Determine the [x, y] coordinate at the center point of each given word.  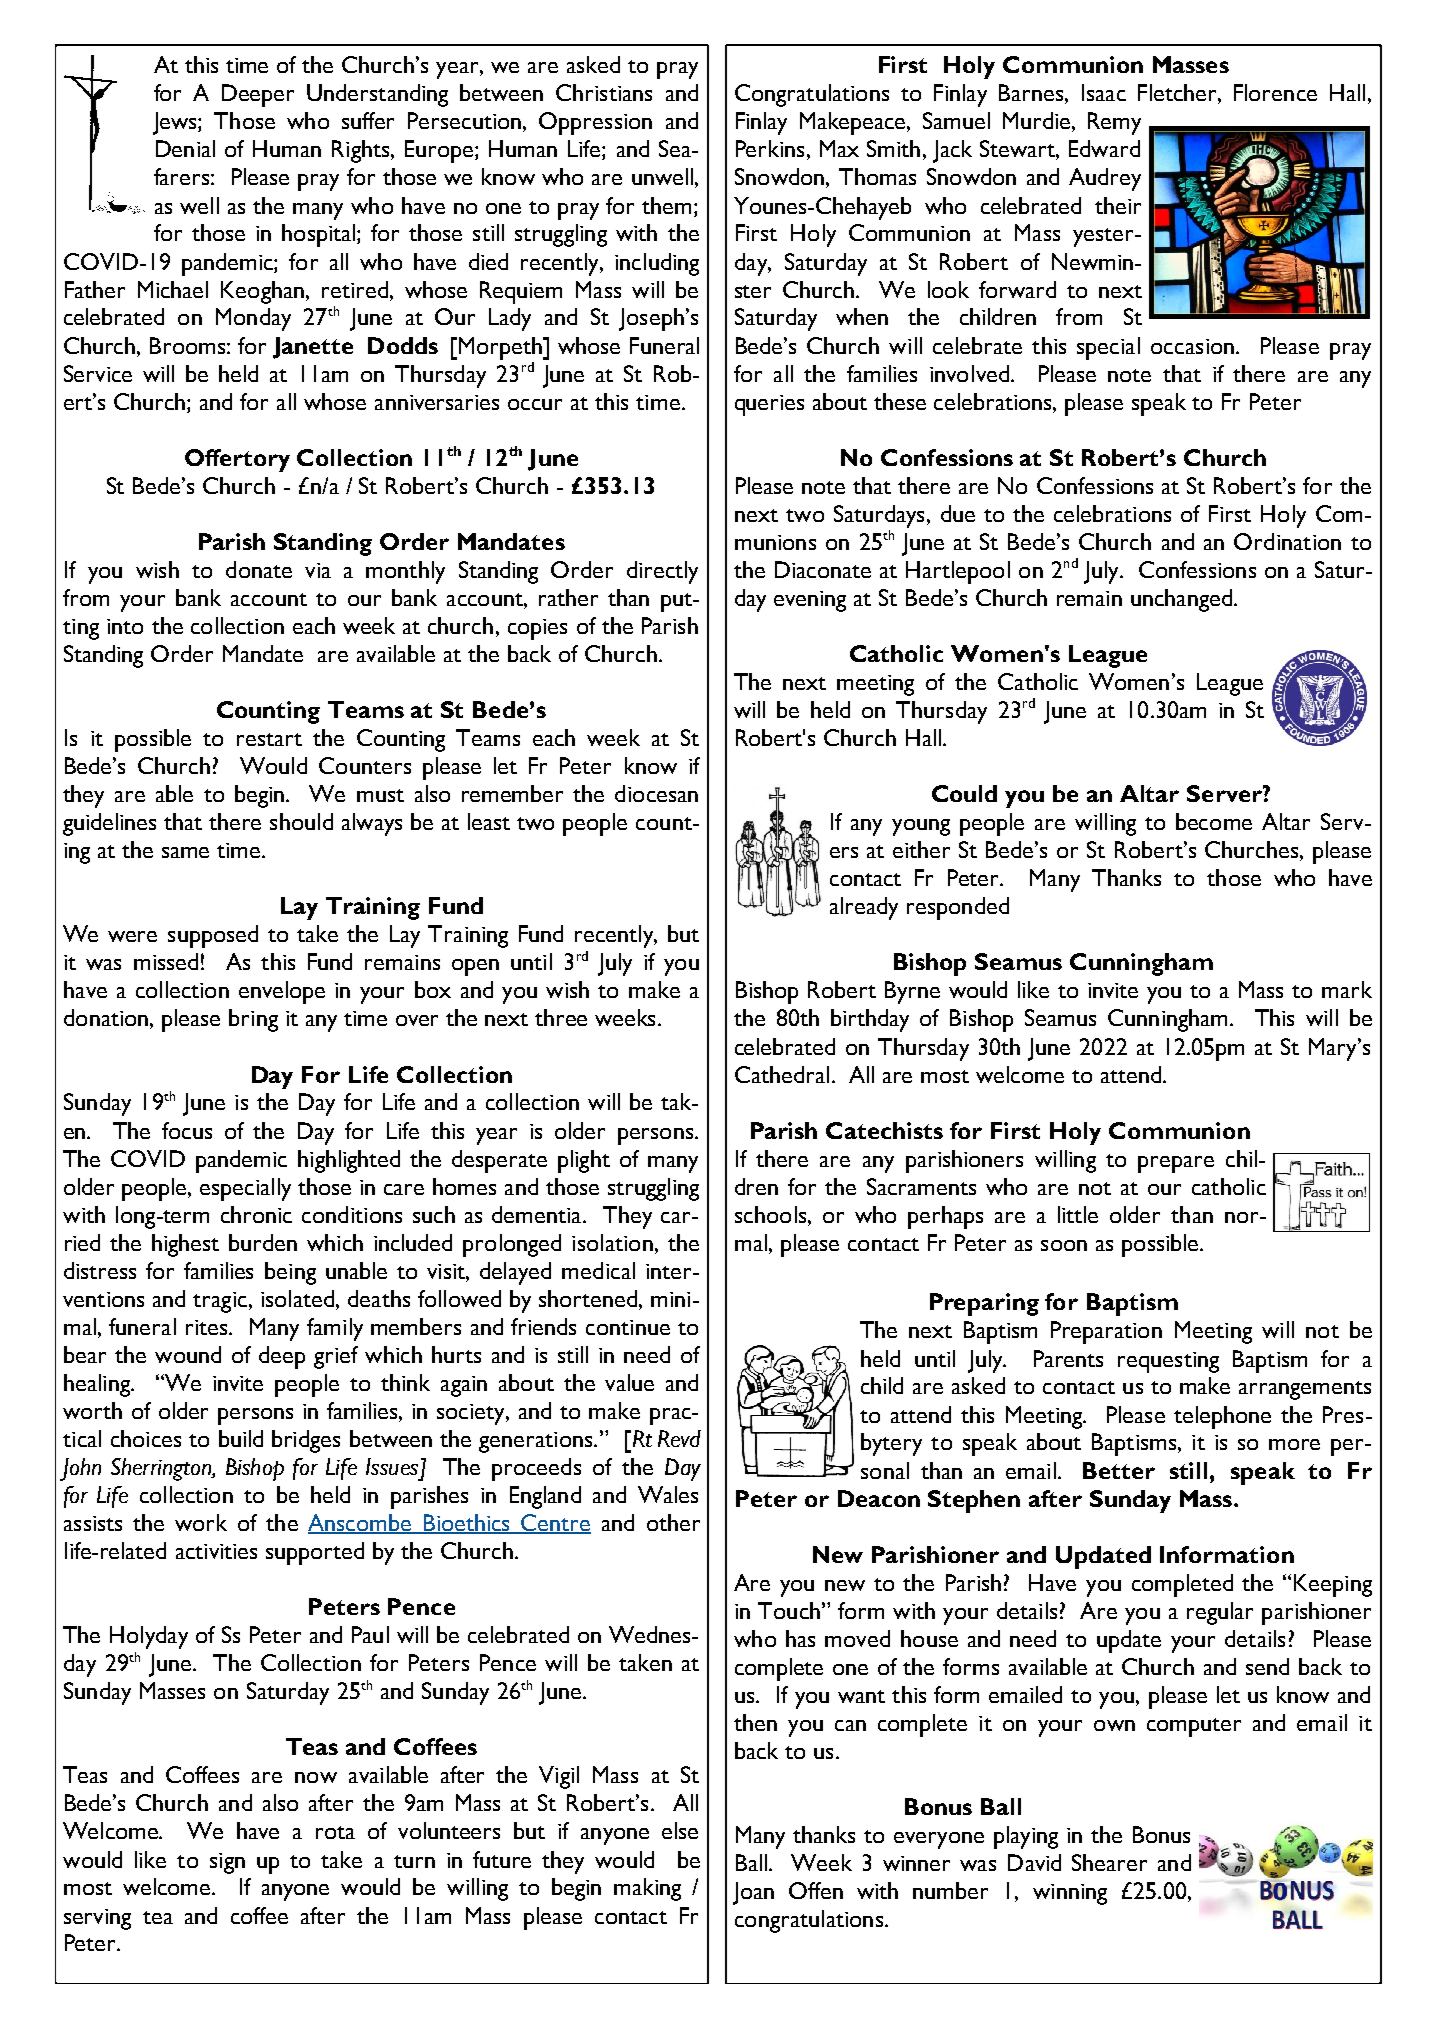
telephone [1222, 1417]
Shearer [1109, 1862]
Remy [1114, 123]
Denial [185, 148]
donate [259, 569]
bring [253, 1020]
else [680, 1830]
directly [662, 572]
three [561, 1017]
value [629, 1382]
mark [1347, 989]
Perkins [770, 148]
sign [227, 1863]
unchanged [1181, 600]
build [241, 1438]
